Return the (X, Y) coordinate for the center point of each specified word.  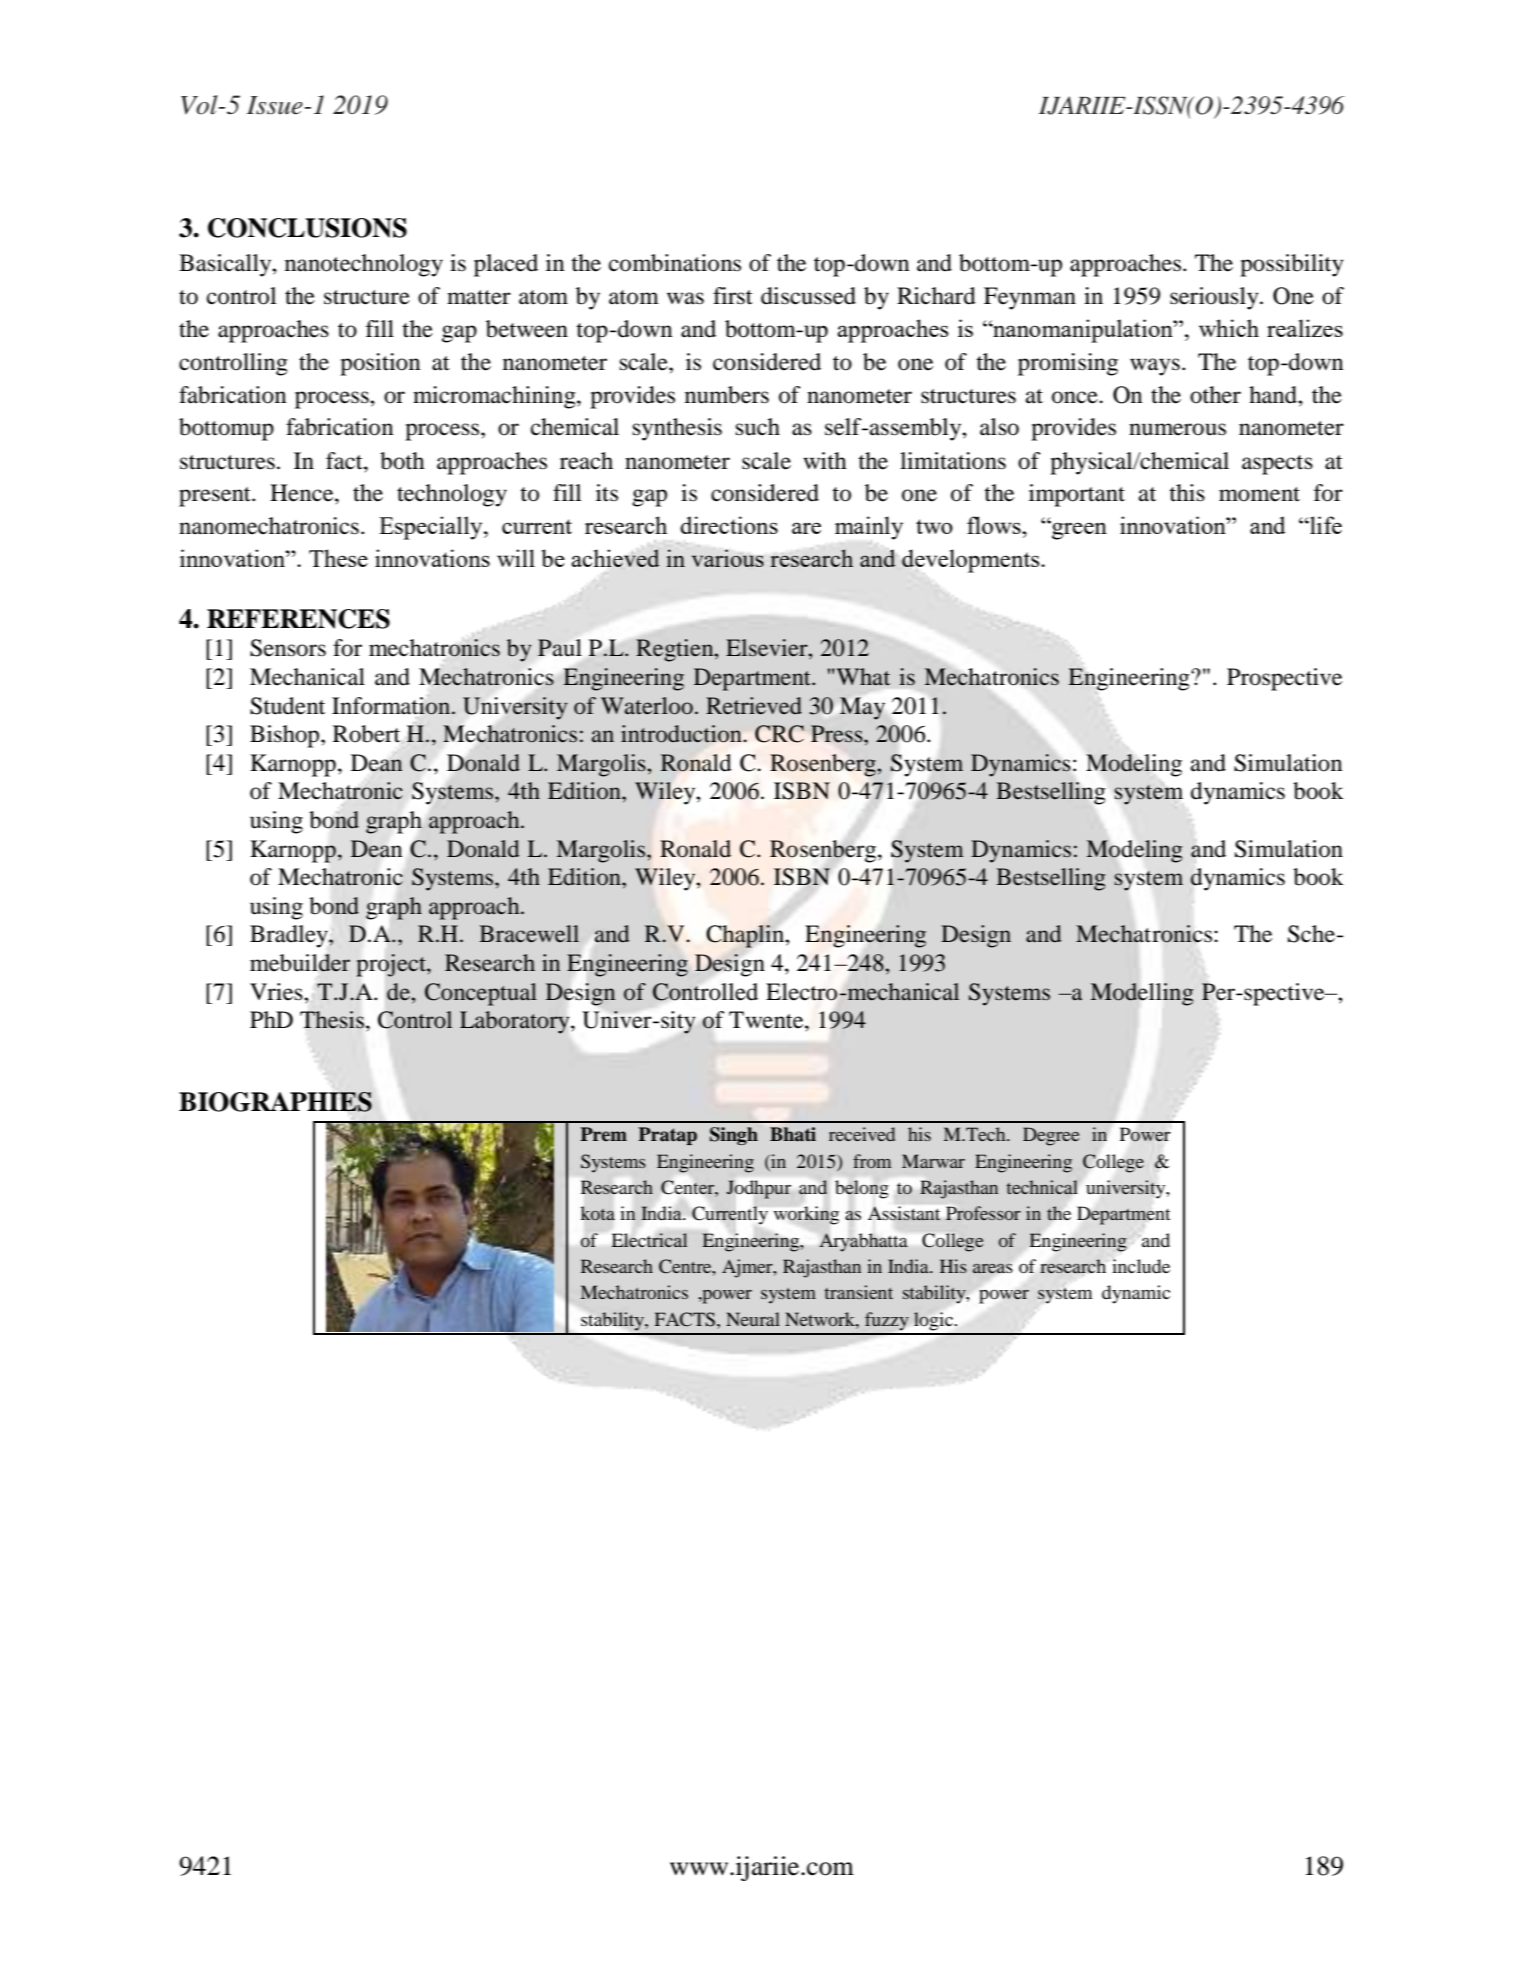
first (733, 296)
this (1187, 493)
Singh (734, 1136)
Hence (303, 493)
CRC (779, 734)
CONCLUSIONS (307, 228)
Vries (277, 992)
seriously (1215, 298)
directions (729, 525)
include (1141, 1266)
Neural (753, 1319)
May (862, 708)
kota (598, 1213)
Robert (368, 734)
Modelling (1141, 994)
